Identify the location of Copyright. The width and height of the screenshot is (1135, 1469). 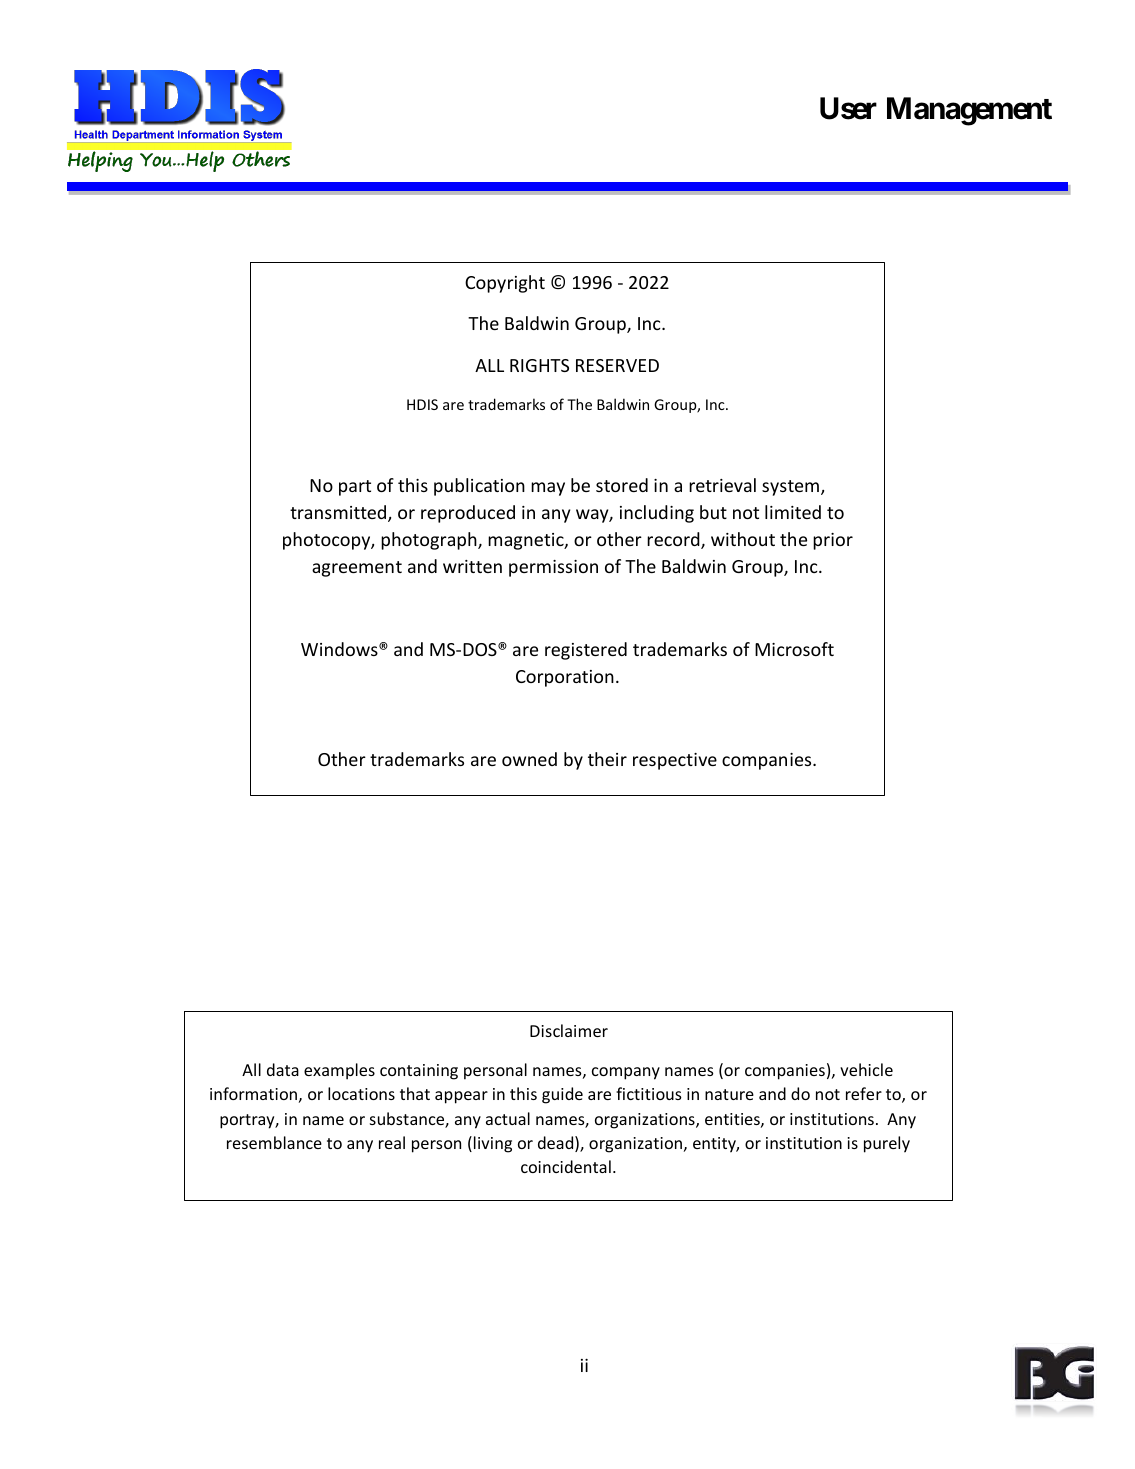
(505, 284).
